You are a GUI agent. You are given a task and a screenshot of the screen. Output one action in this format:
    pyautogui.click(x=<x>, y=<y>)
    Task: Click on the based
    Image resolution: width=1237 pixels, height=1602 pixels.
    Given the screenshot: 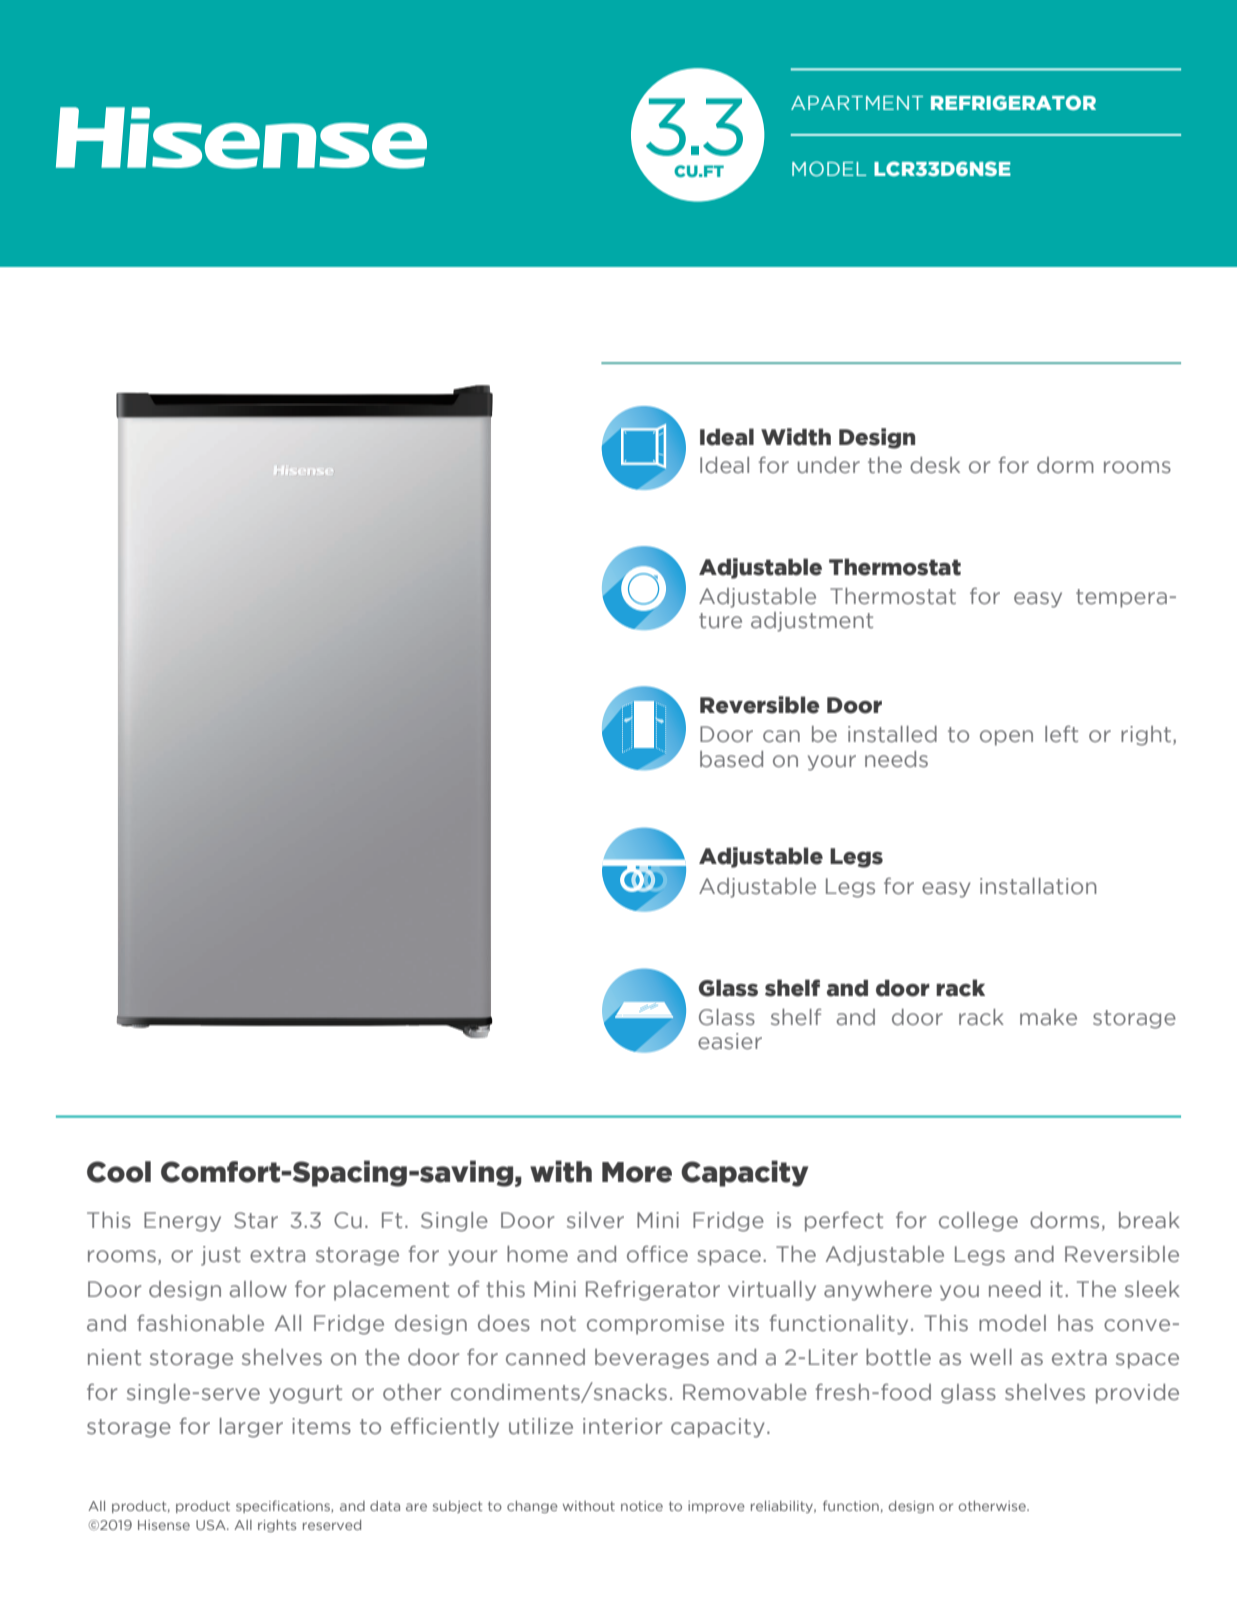 What is the action you would take?
    pyautogui.click(x=731, y=759)
